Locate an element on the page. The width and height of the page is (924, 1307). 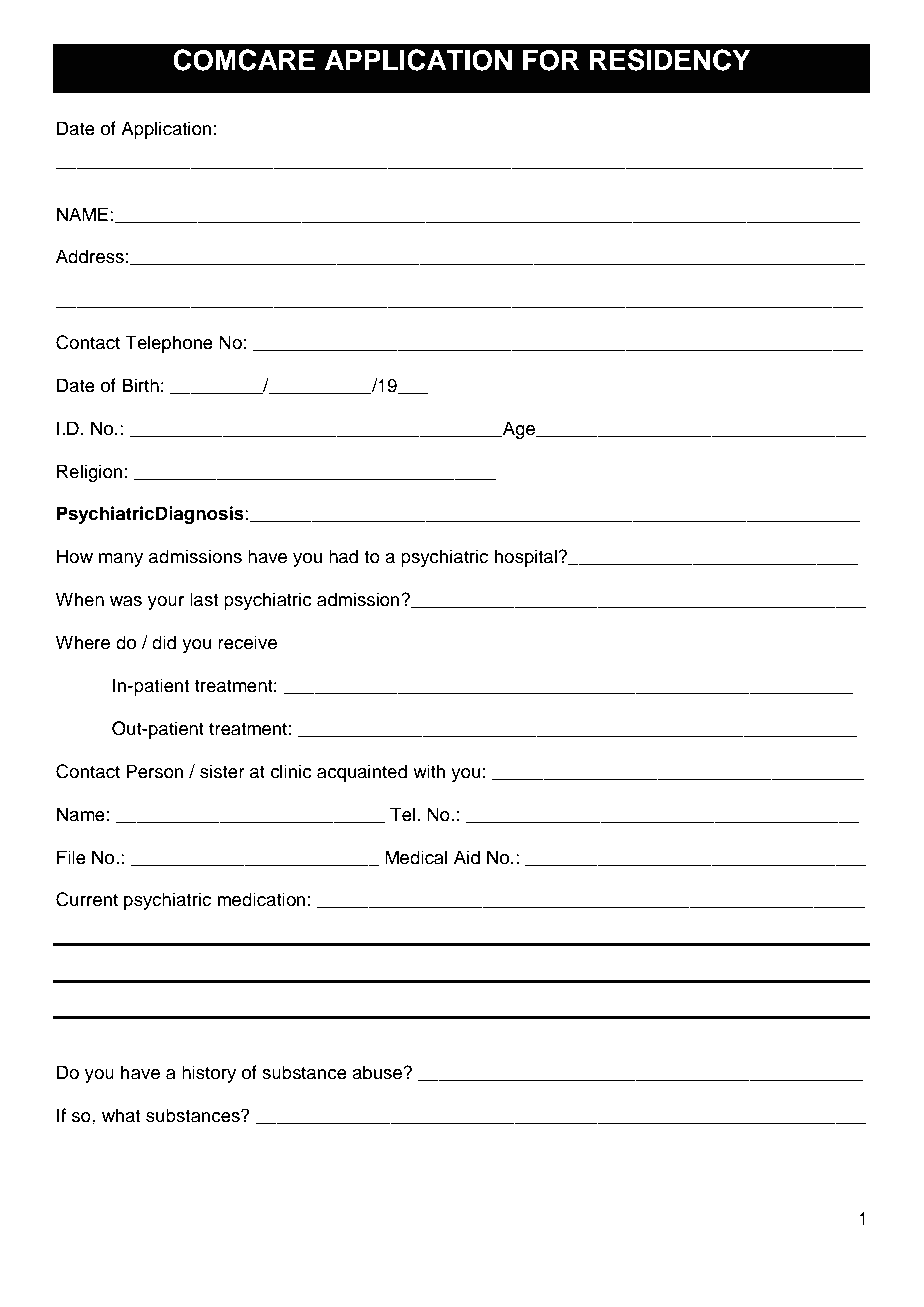
what is located at coordinates (121, 1115).
